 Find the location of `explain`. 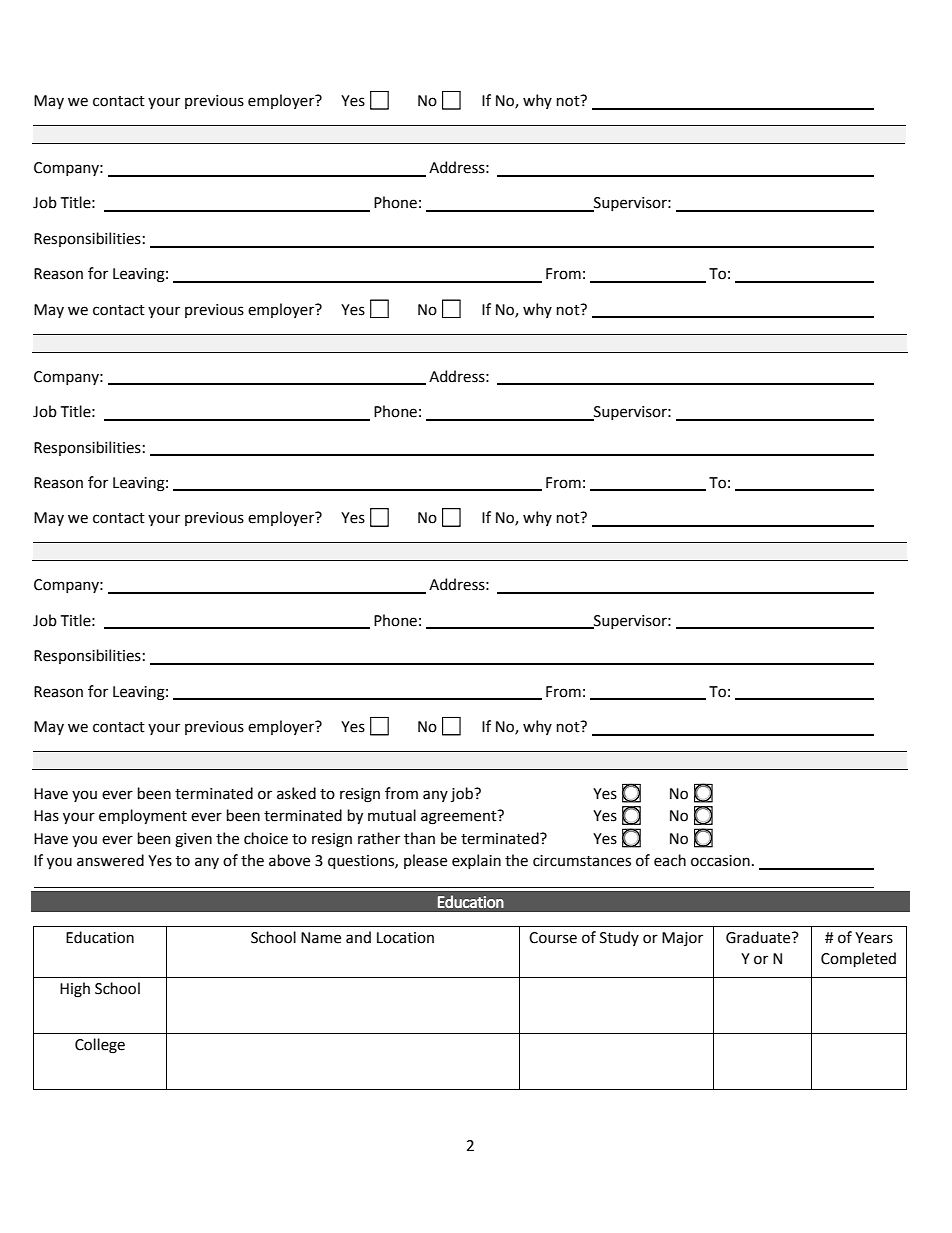

explain is located at coordinates (476, 861).
